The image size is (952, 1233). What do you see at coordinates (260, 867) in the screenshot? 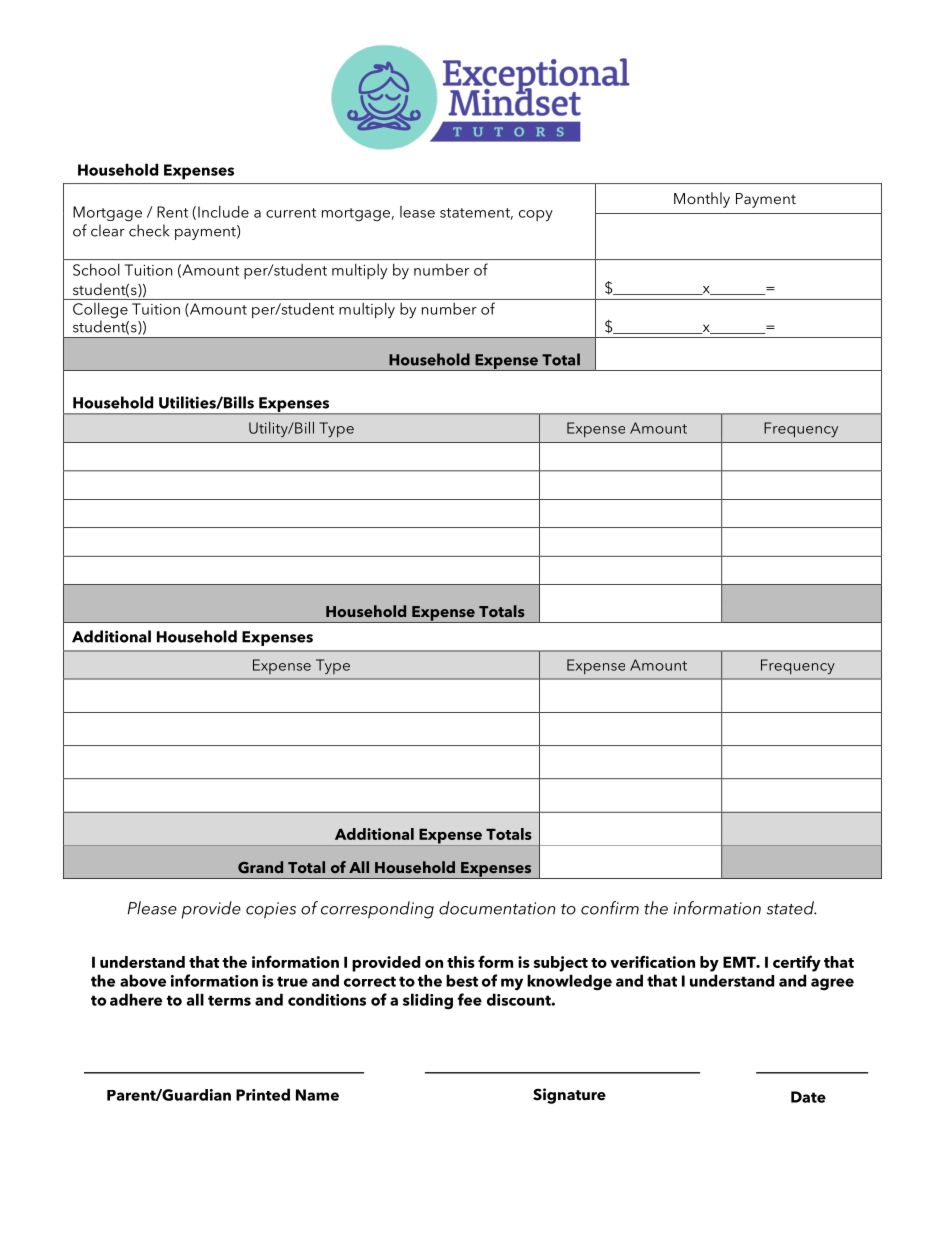
I see `Grand` at bounding box center [260, 867].
